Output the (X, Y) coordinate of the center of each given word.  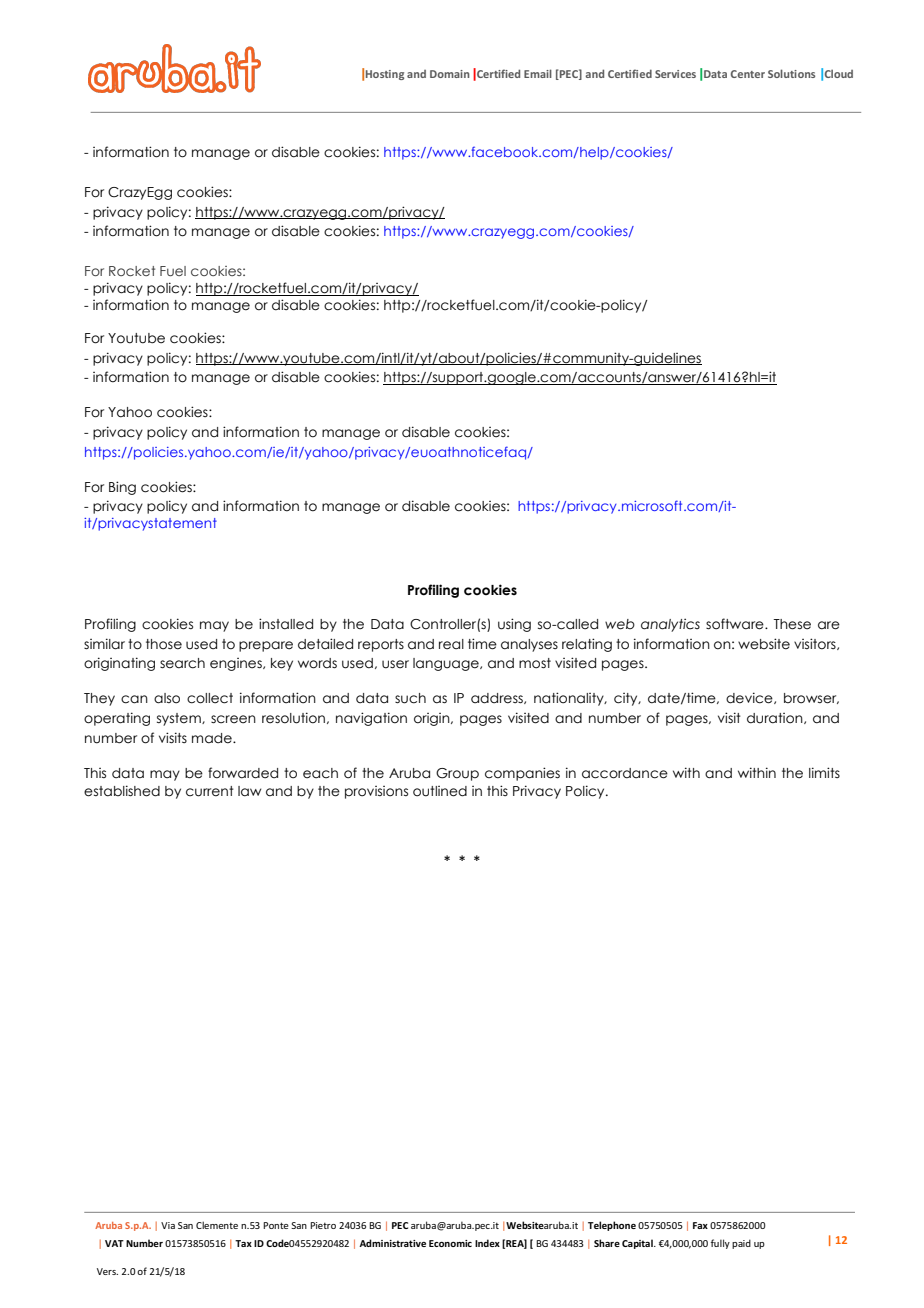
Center (748, 74)
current (210, 791)
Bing (122, 488)
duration (776, 718)
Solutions (791, 73)
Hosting (385, 75)
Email (538, 73)
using (514, 625)
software (736, 624)
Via (168, 1225)
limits (824, 772)
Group (457, 774)
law (249, 791)
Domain (450, 74)
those (164, 644)
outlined (440, 791)
